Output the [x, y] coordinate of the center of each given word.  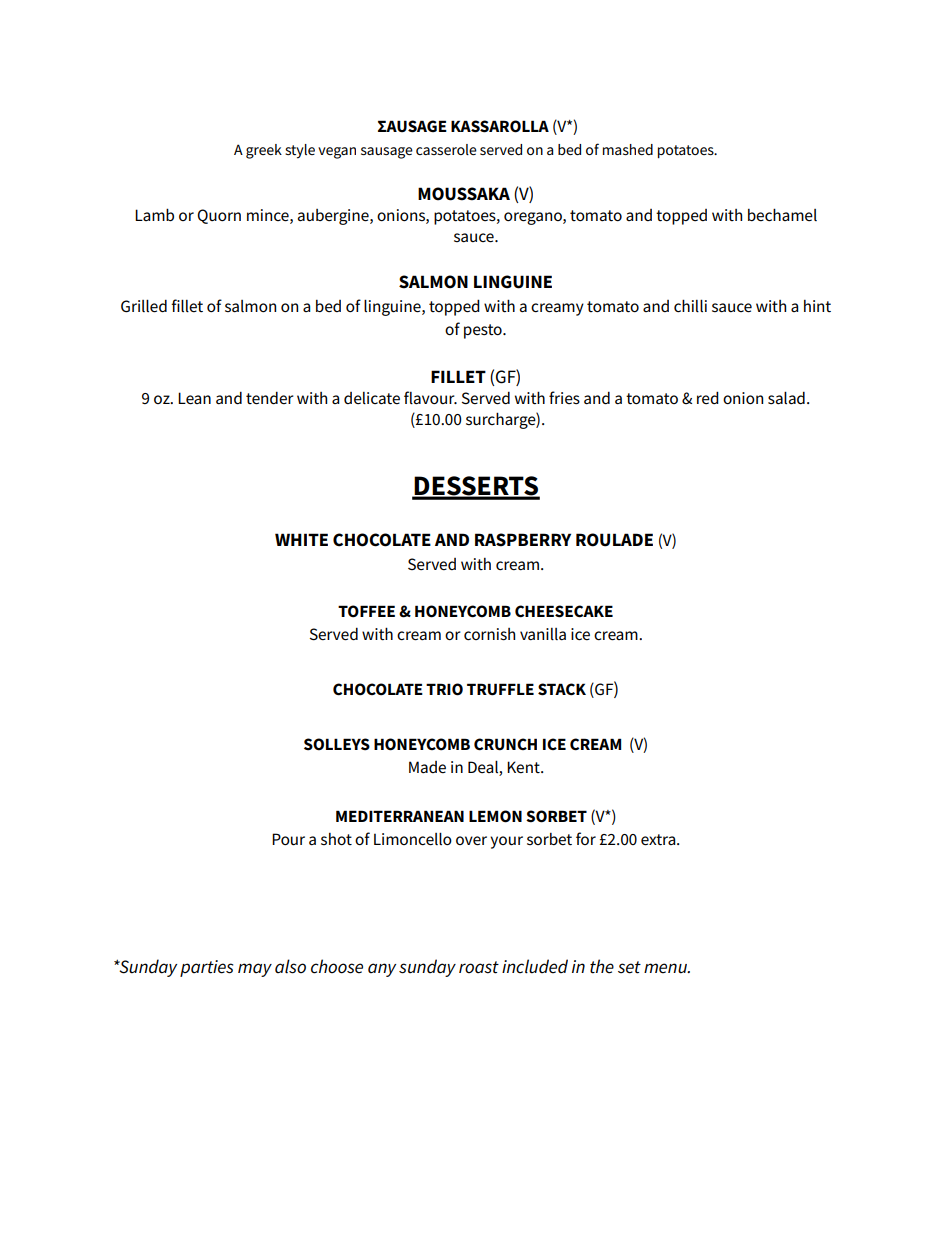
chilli [690, 306]
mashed [628, 149]
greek [264, 151]
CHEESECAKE [564, 611]
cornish [489, 634]
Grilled [144, 306]
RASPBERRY [523, 540]
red [708, 397]
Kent [524, 767]
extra [659, 840]
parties [206, 968]
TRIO [444, 689]
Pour [288, 839]
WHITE [301, 539]
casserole [446, 149]
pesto [484, 331]
